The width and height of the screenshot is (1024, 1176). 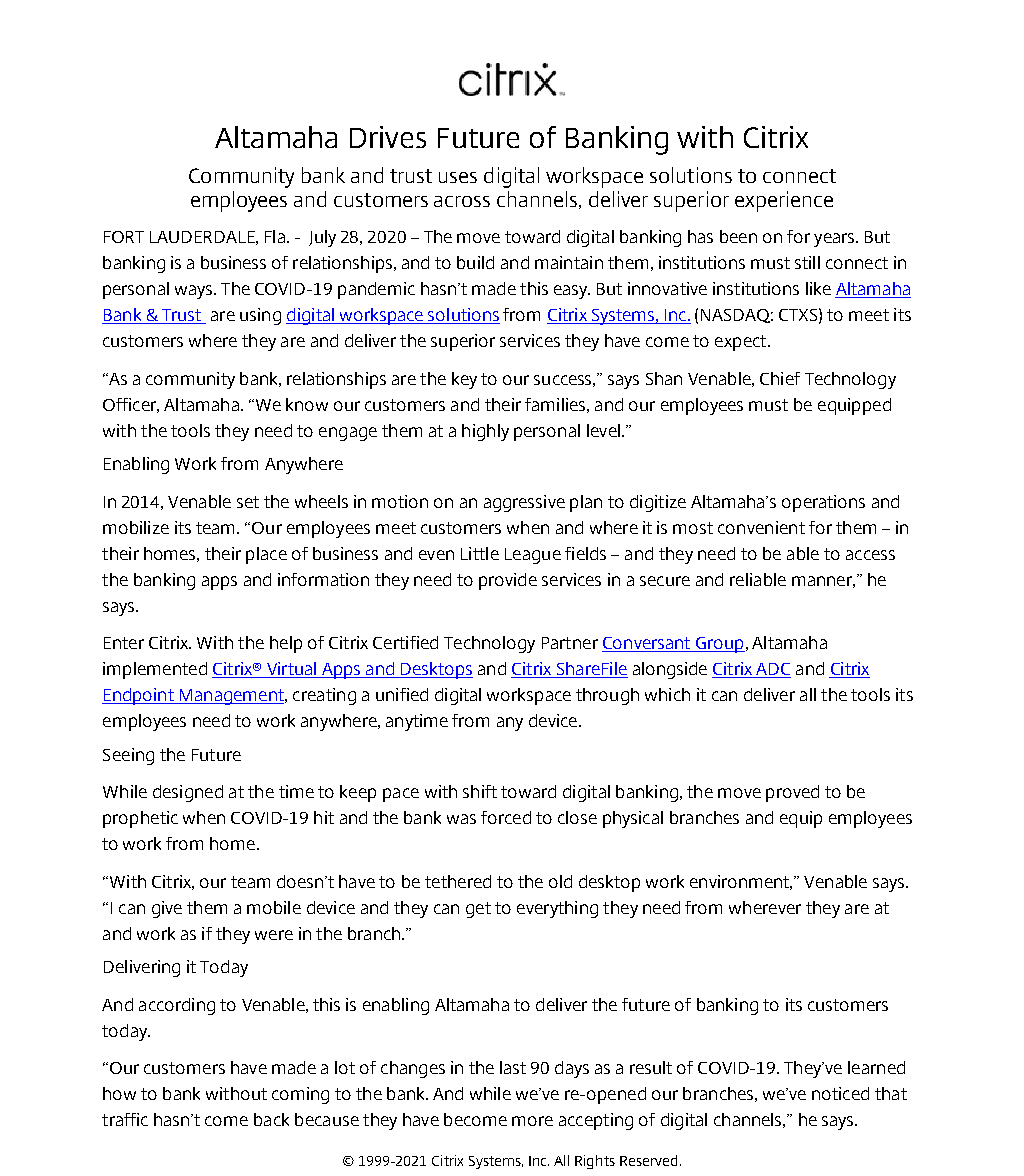 I want to click on Partner, so click(x=570, y=643).
